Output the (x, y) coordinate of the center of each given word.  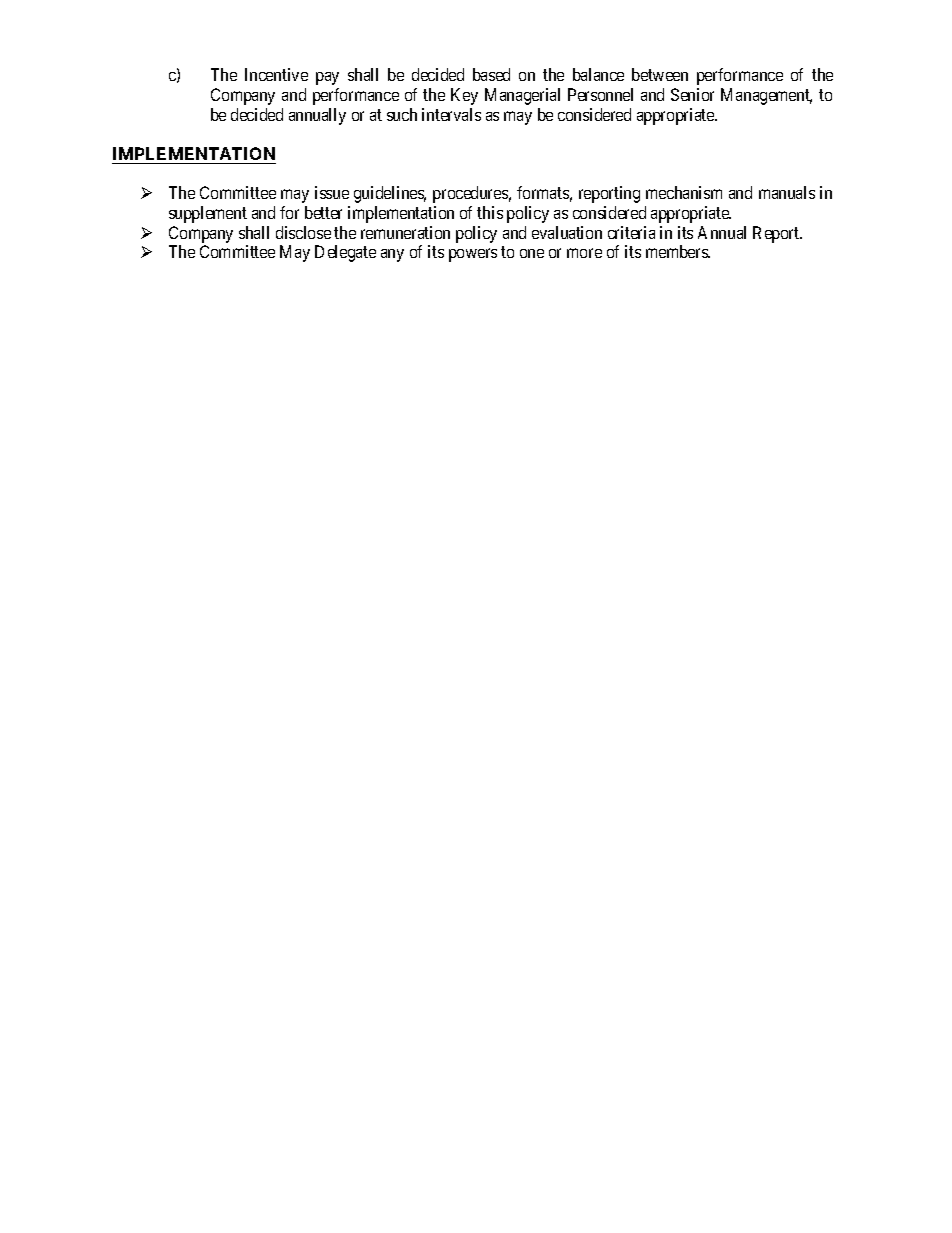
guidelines (390, 194)
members (678, 251)
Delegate (345, 253)
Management (766, 96)
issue (332, 192)
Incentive (276, 74)
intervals (451, 114)
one (532, 253)
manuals (787, 192)
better (323, 212)
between (660, 74)
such (402, 114)
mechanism (684, 192)
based (491, 74)
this (490, 212)
